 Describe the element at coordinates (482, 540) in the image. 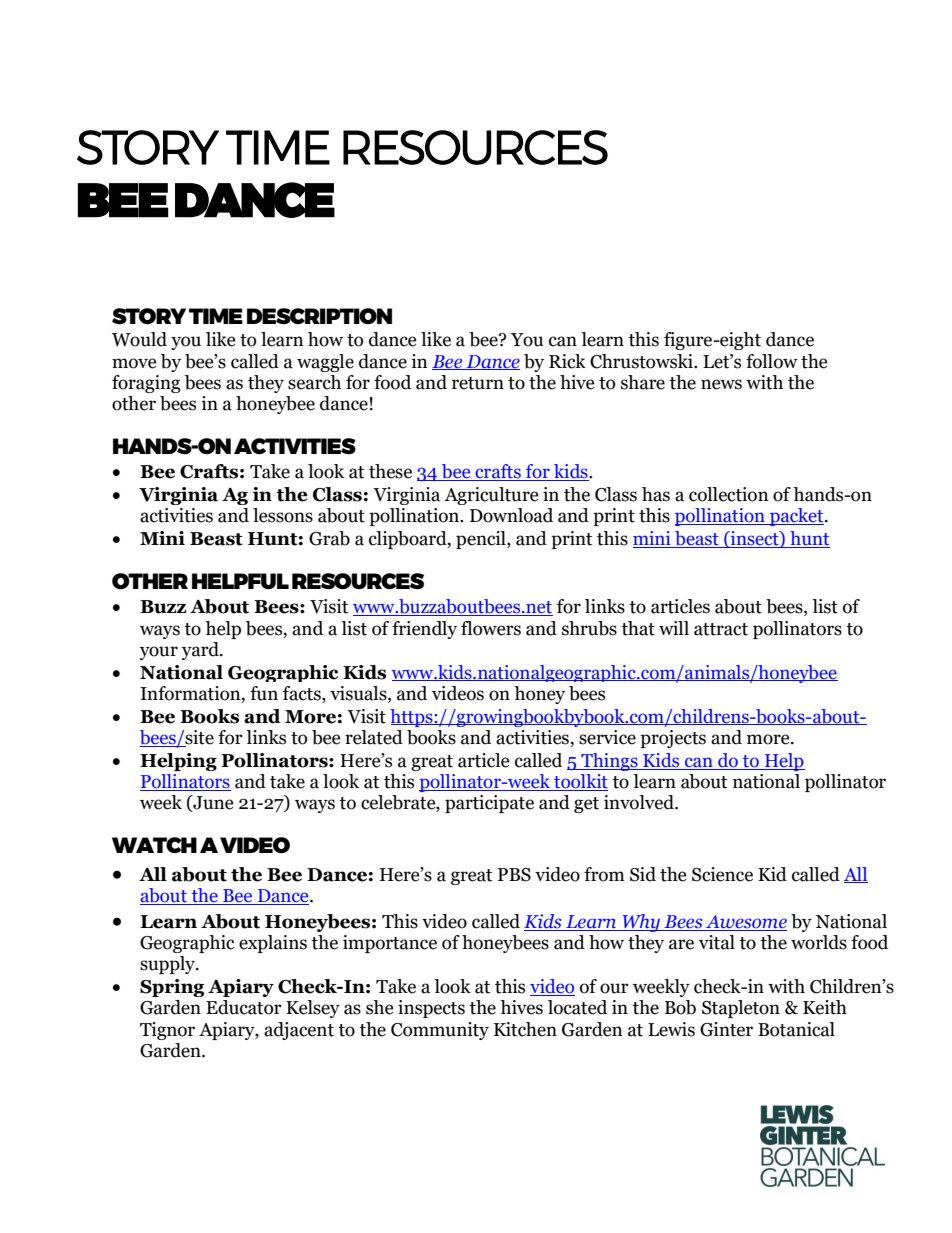

I see `pencil` at that location.
